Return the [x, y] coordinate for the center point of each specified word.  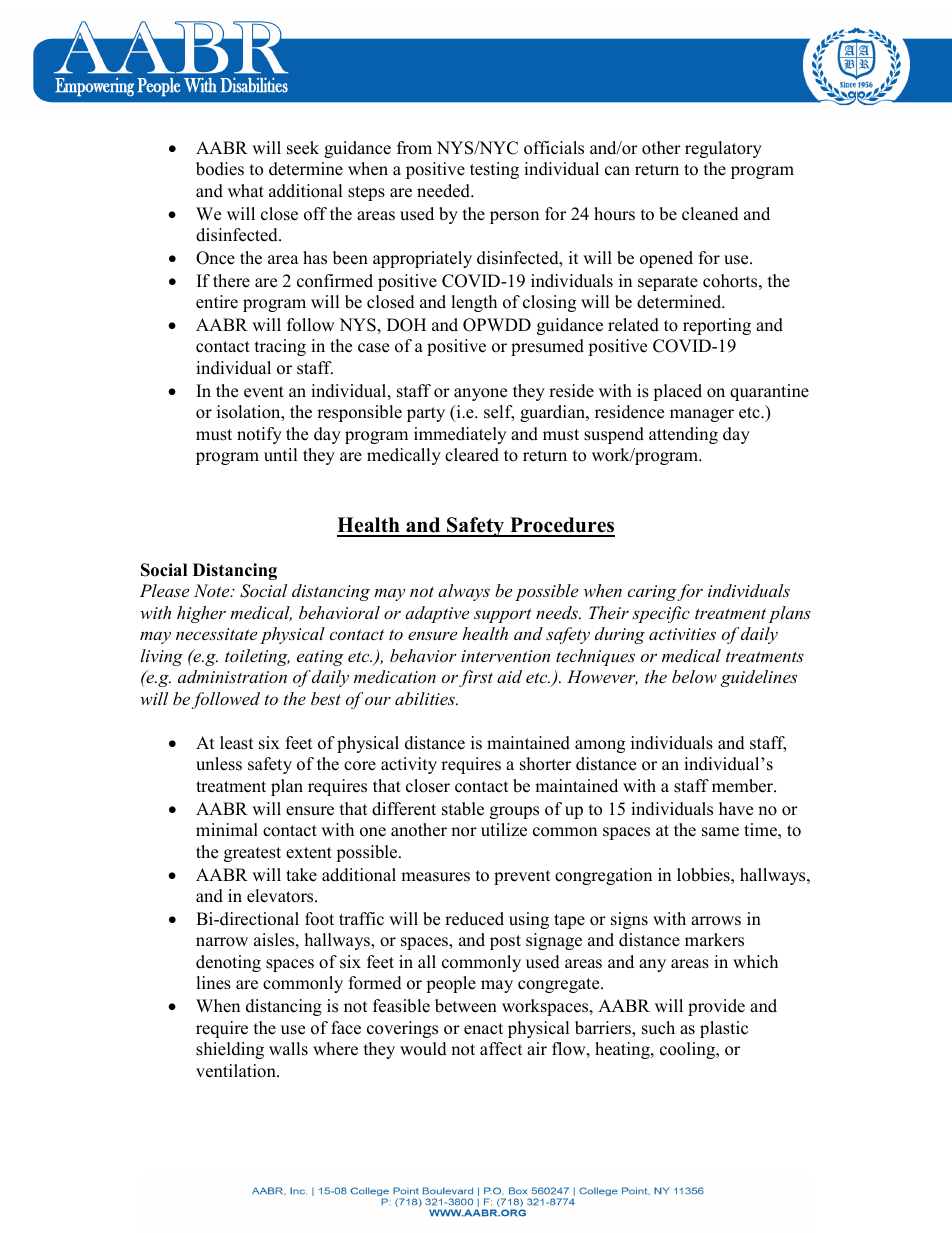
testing [494, 170]
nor [464, 832]
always [464, 592]
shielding [230, 1050]
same [720, 832]
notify [259, 435]
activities [682, 634]
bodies [220, 169]
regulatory [723, 149]
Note [213, 590]
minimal [227, 829]
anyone [480, 394]
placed [677, 392]
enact [483, 1029]
